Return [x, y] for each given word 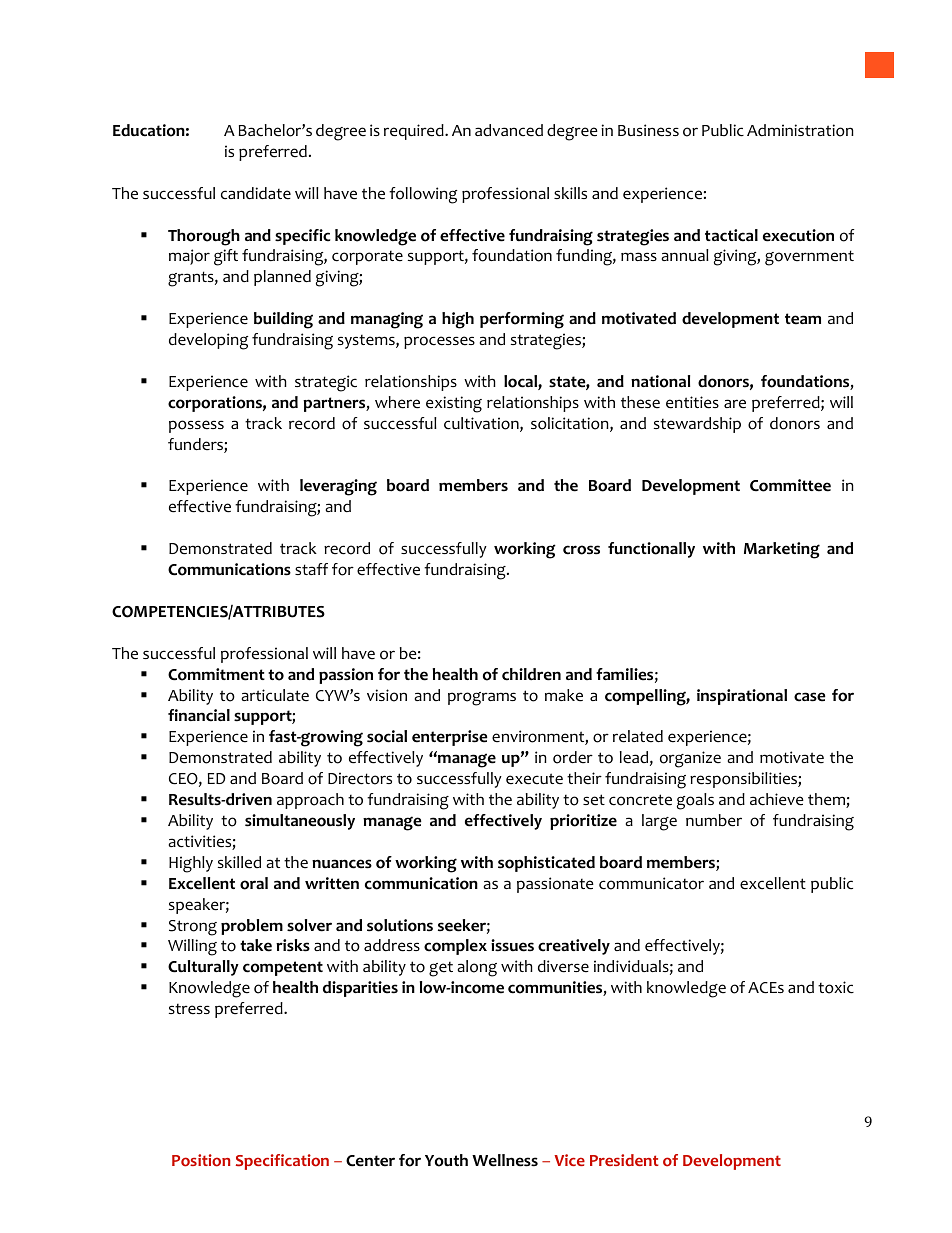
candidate [256, 193]
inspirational [742, 697]
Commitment [216, 674]
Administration [800, 130]
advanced [509, 130]
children [531, 674]
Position [201, 1160]
